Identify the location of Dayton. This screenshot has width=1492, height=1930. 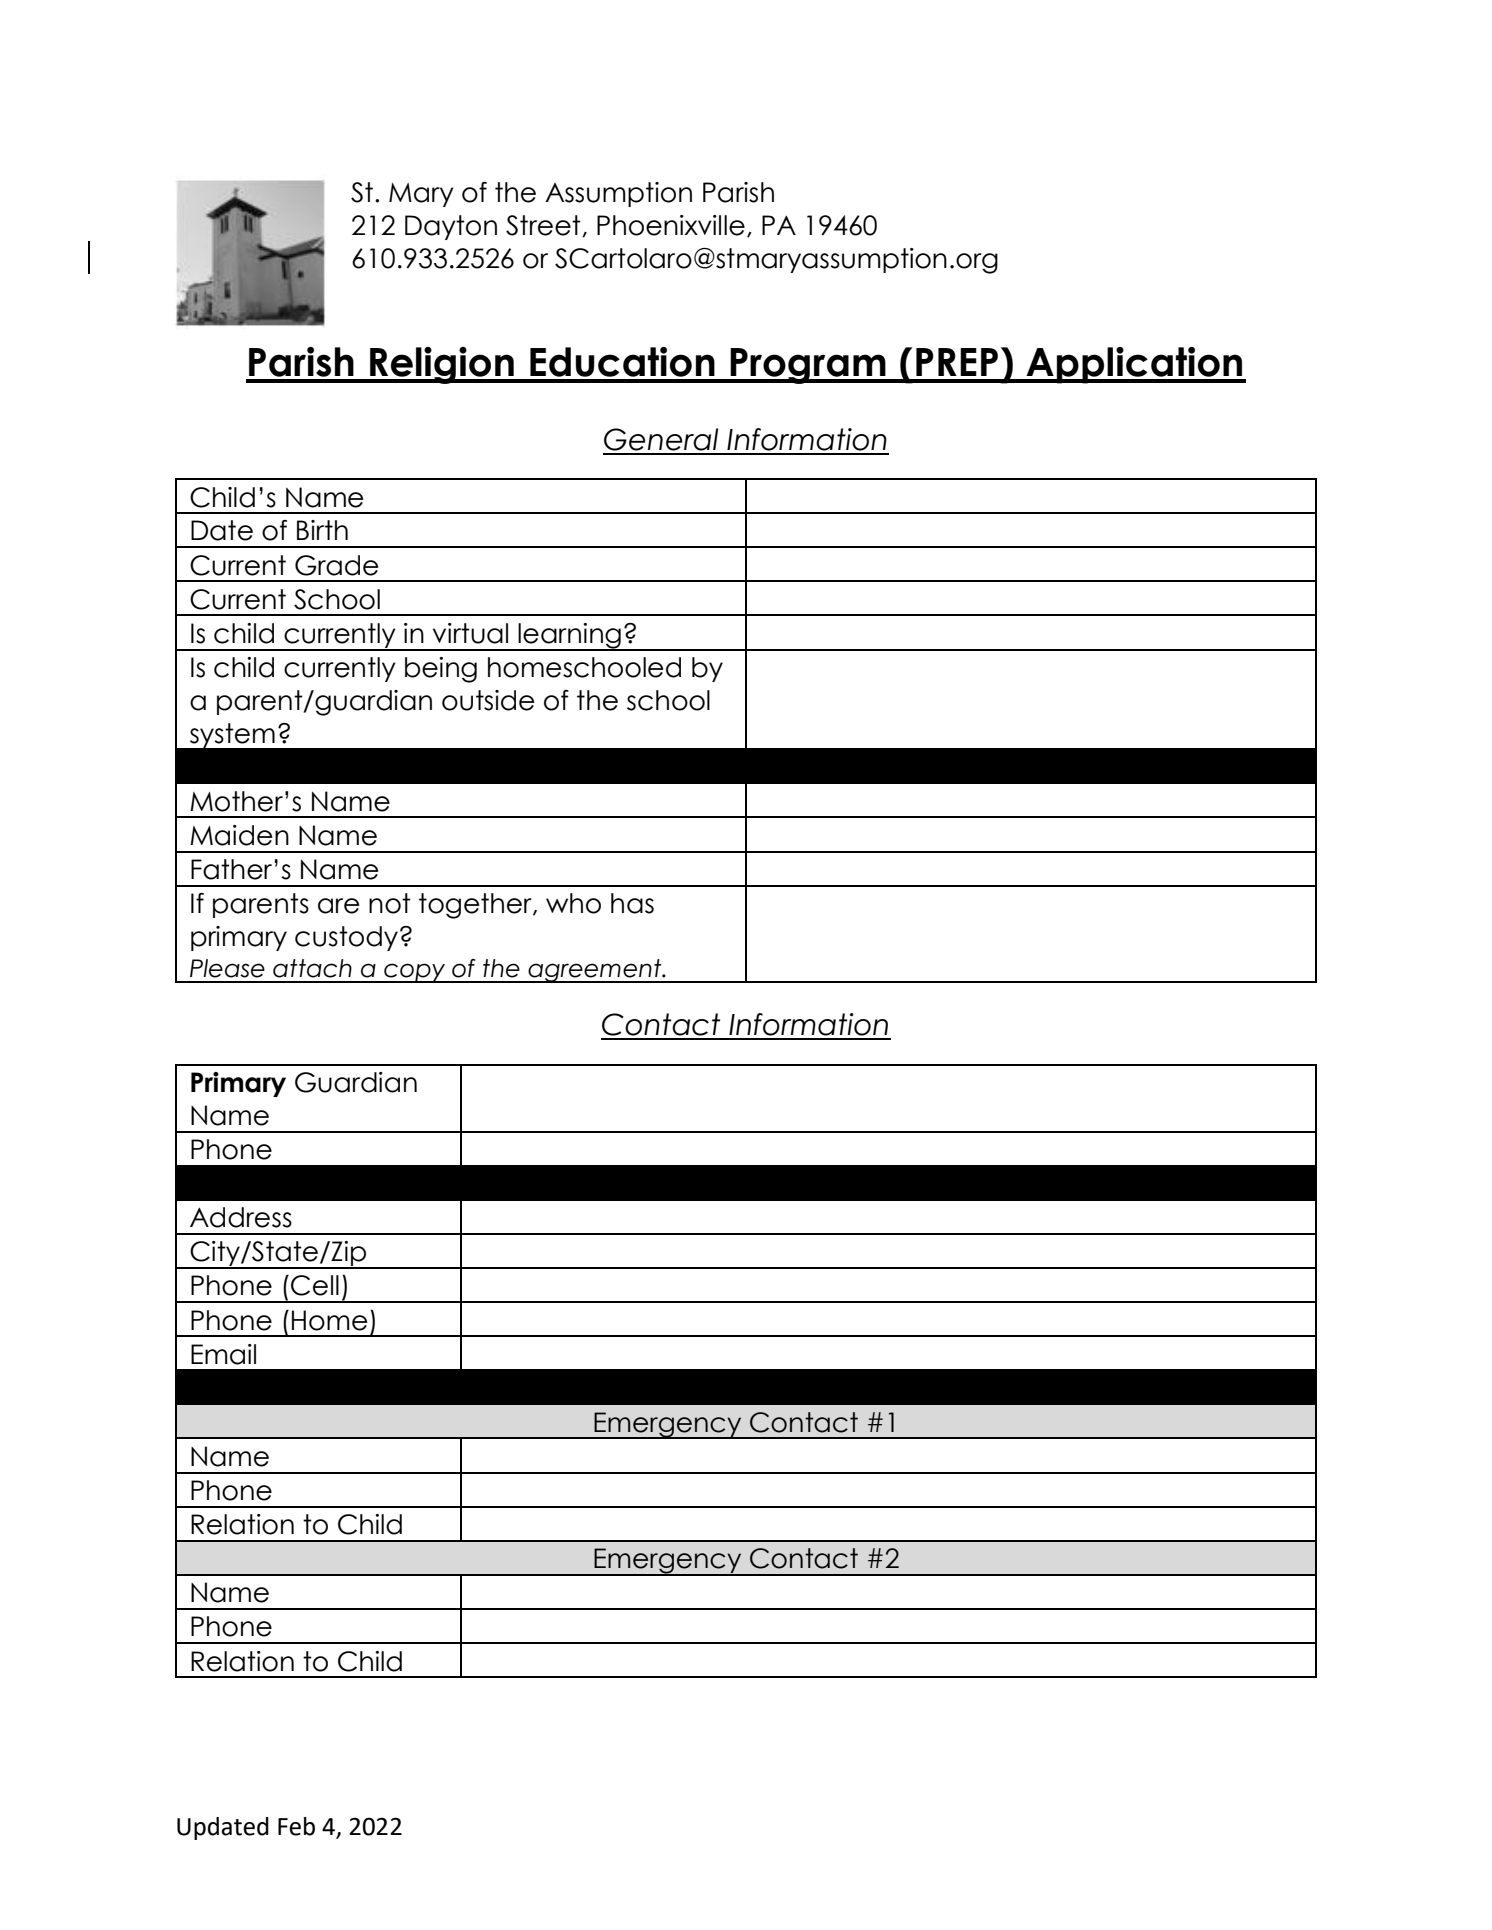
(451, 227).
